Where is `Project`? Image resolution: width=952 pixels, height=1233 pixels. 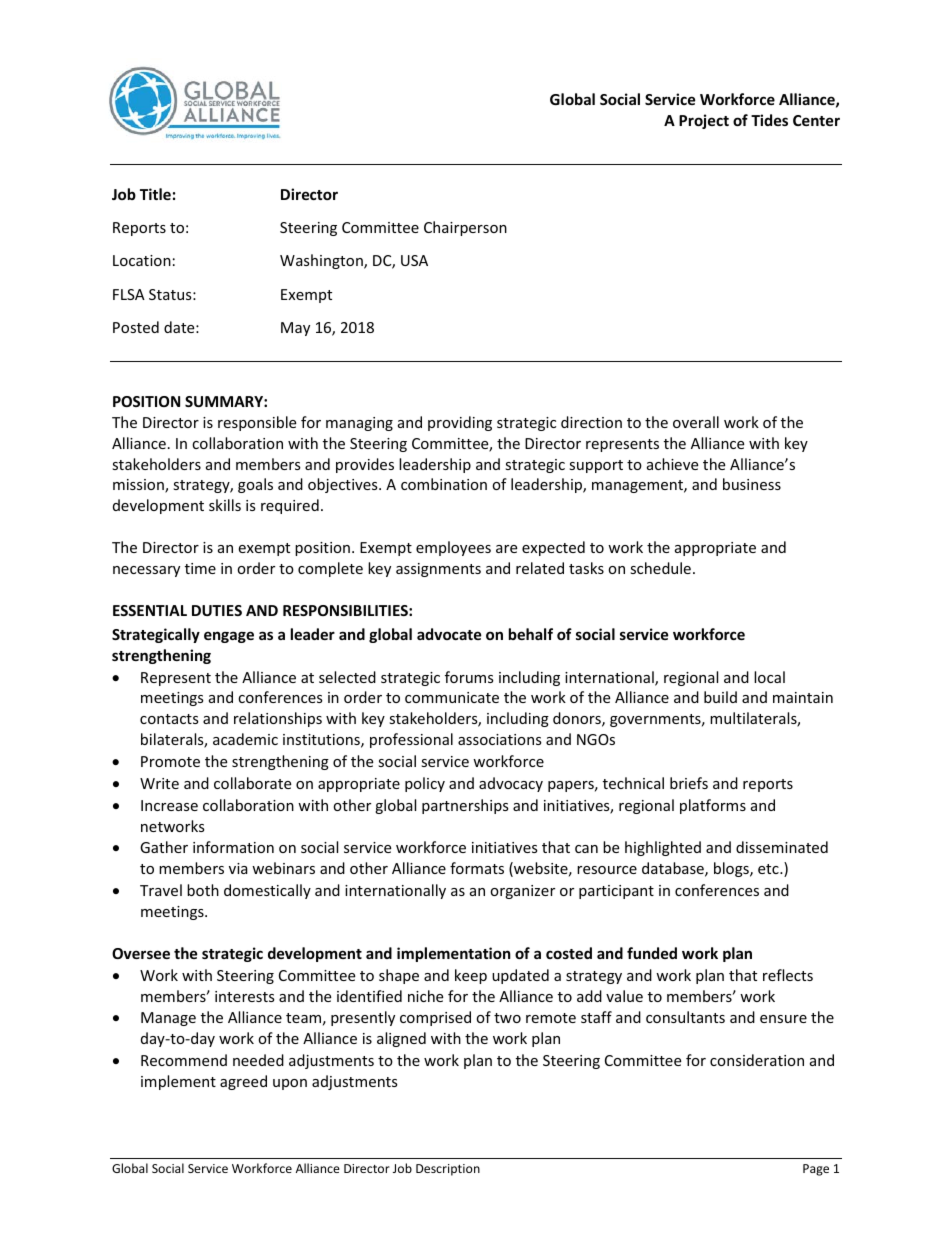
Project is located at coordinates (704, 121).
